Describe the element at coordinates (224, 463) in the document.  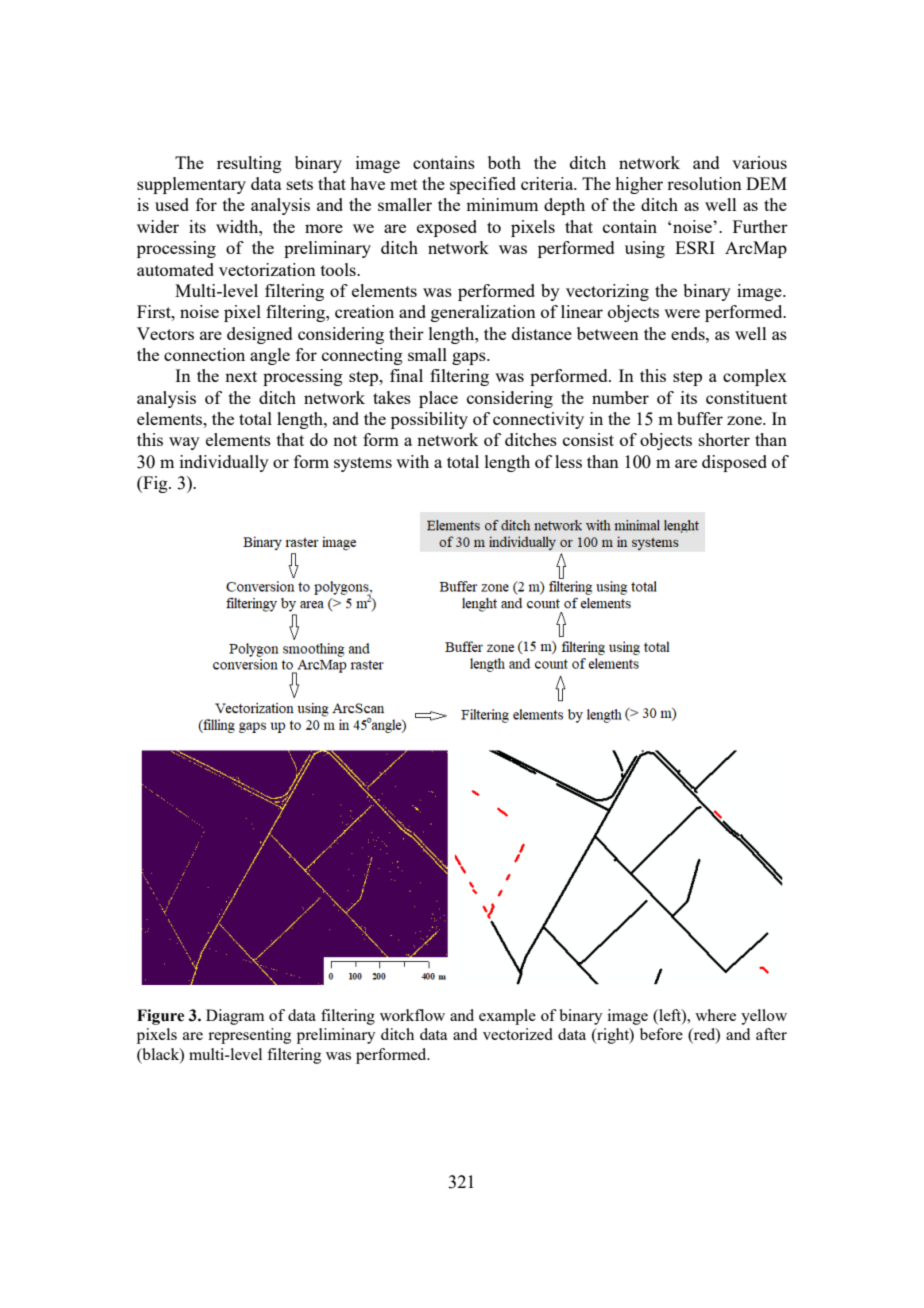
I see `individually` at that location.
